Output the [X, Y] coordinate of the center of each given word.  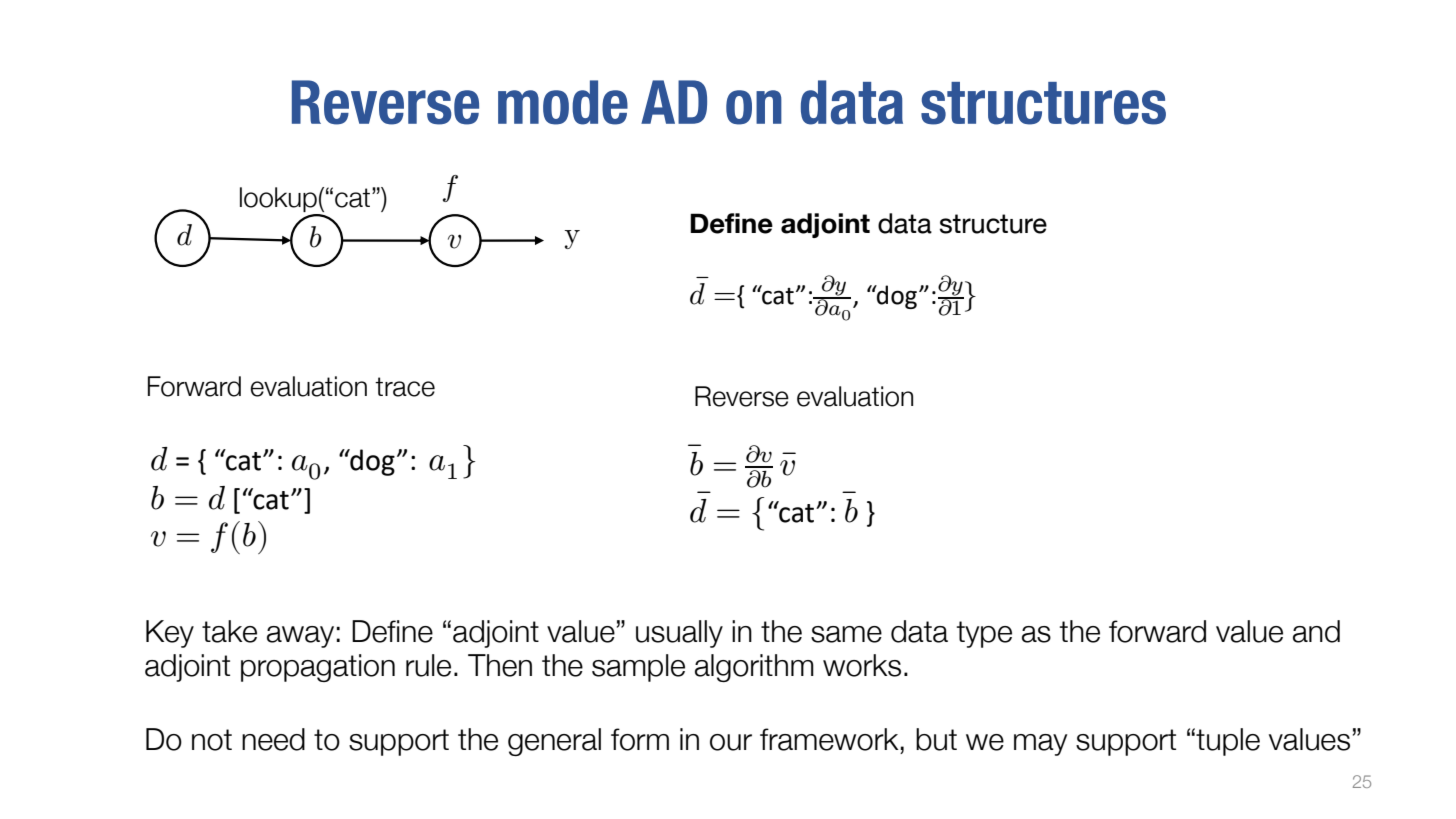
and [1316, 631]
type [984, 634]
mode [563, 102]
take [229, 631]
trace [405, 387]
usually [679, 634]
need [273, 739]
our [731, 742]
